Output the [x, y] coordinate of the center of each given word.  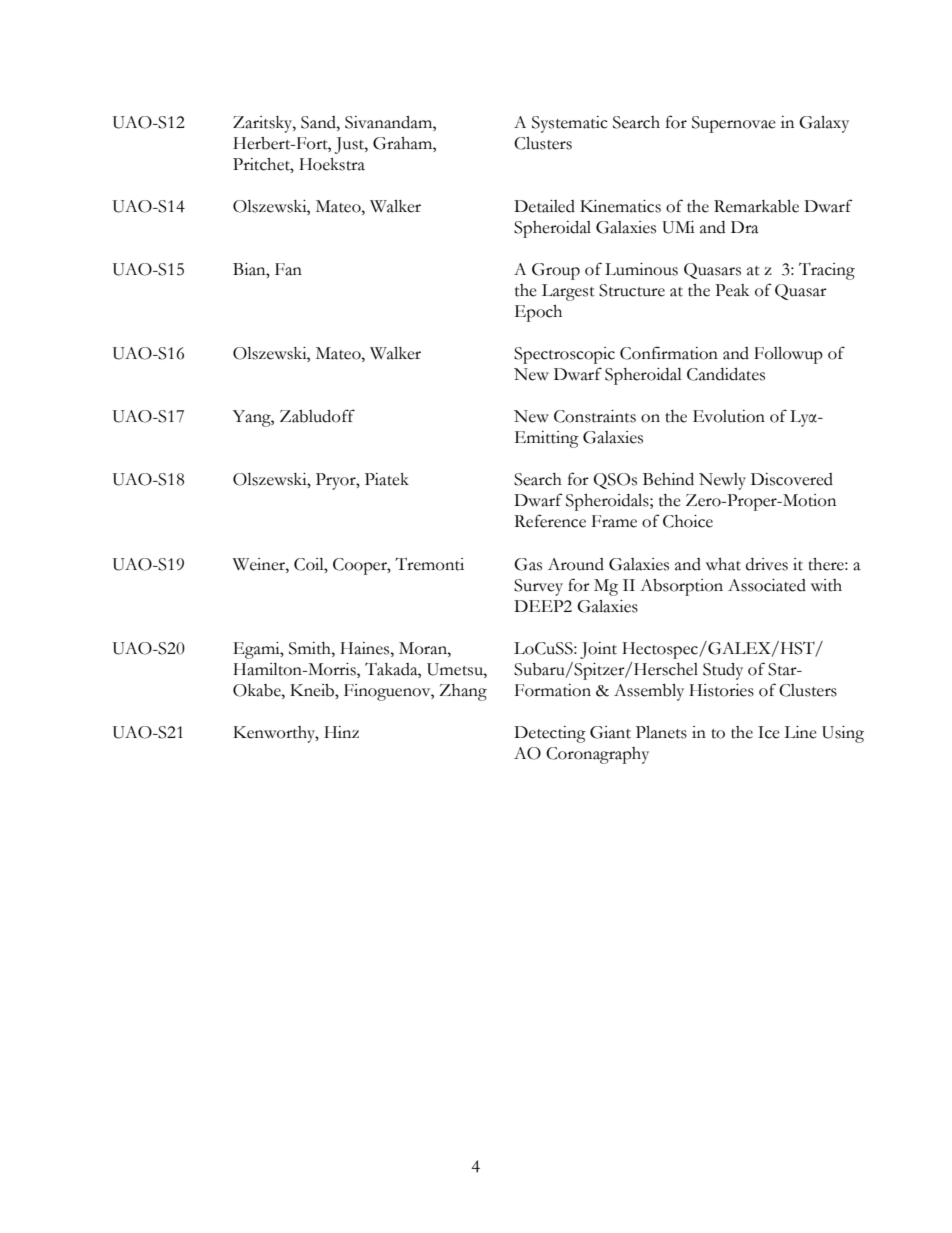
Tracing [827, 271]
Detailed [544, 206]
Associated [767, 585]
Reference [550, 521]
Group [556, 271]
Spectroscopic [564, 355]
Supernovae [734, 124]
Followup [788, 355]
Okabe [258, 690]
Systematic [570, 124]
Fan [288, 269]
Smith [311, 648]
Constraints [595, 416]
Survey [538, 587]
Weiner [260, 564]
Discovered [792, 479]
